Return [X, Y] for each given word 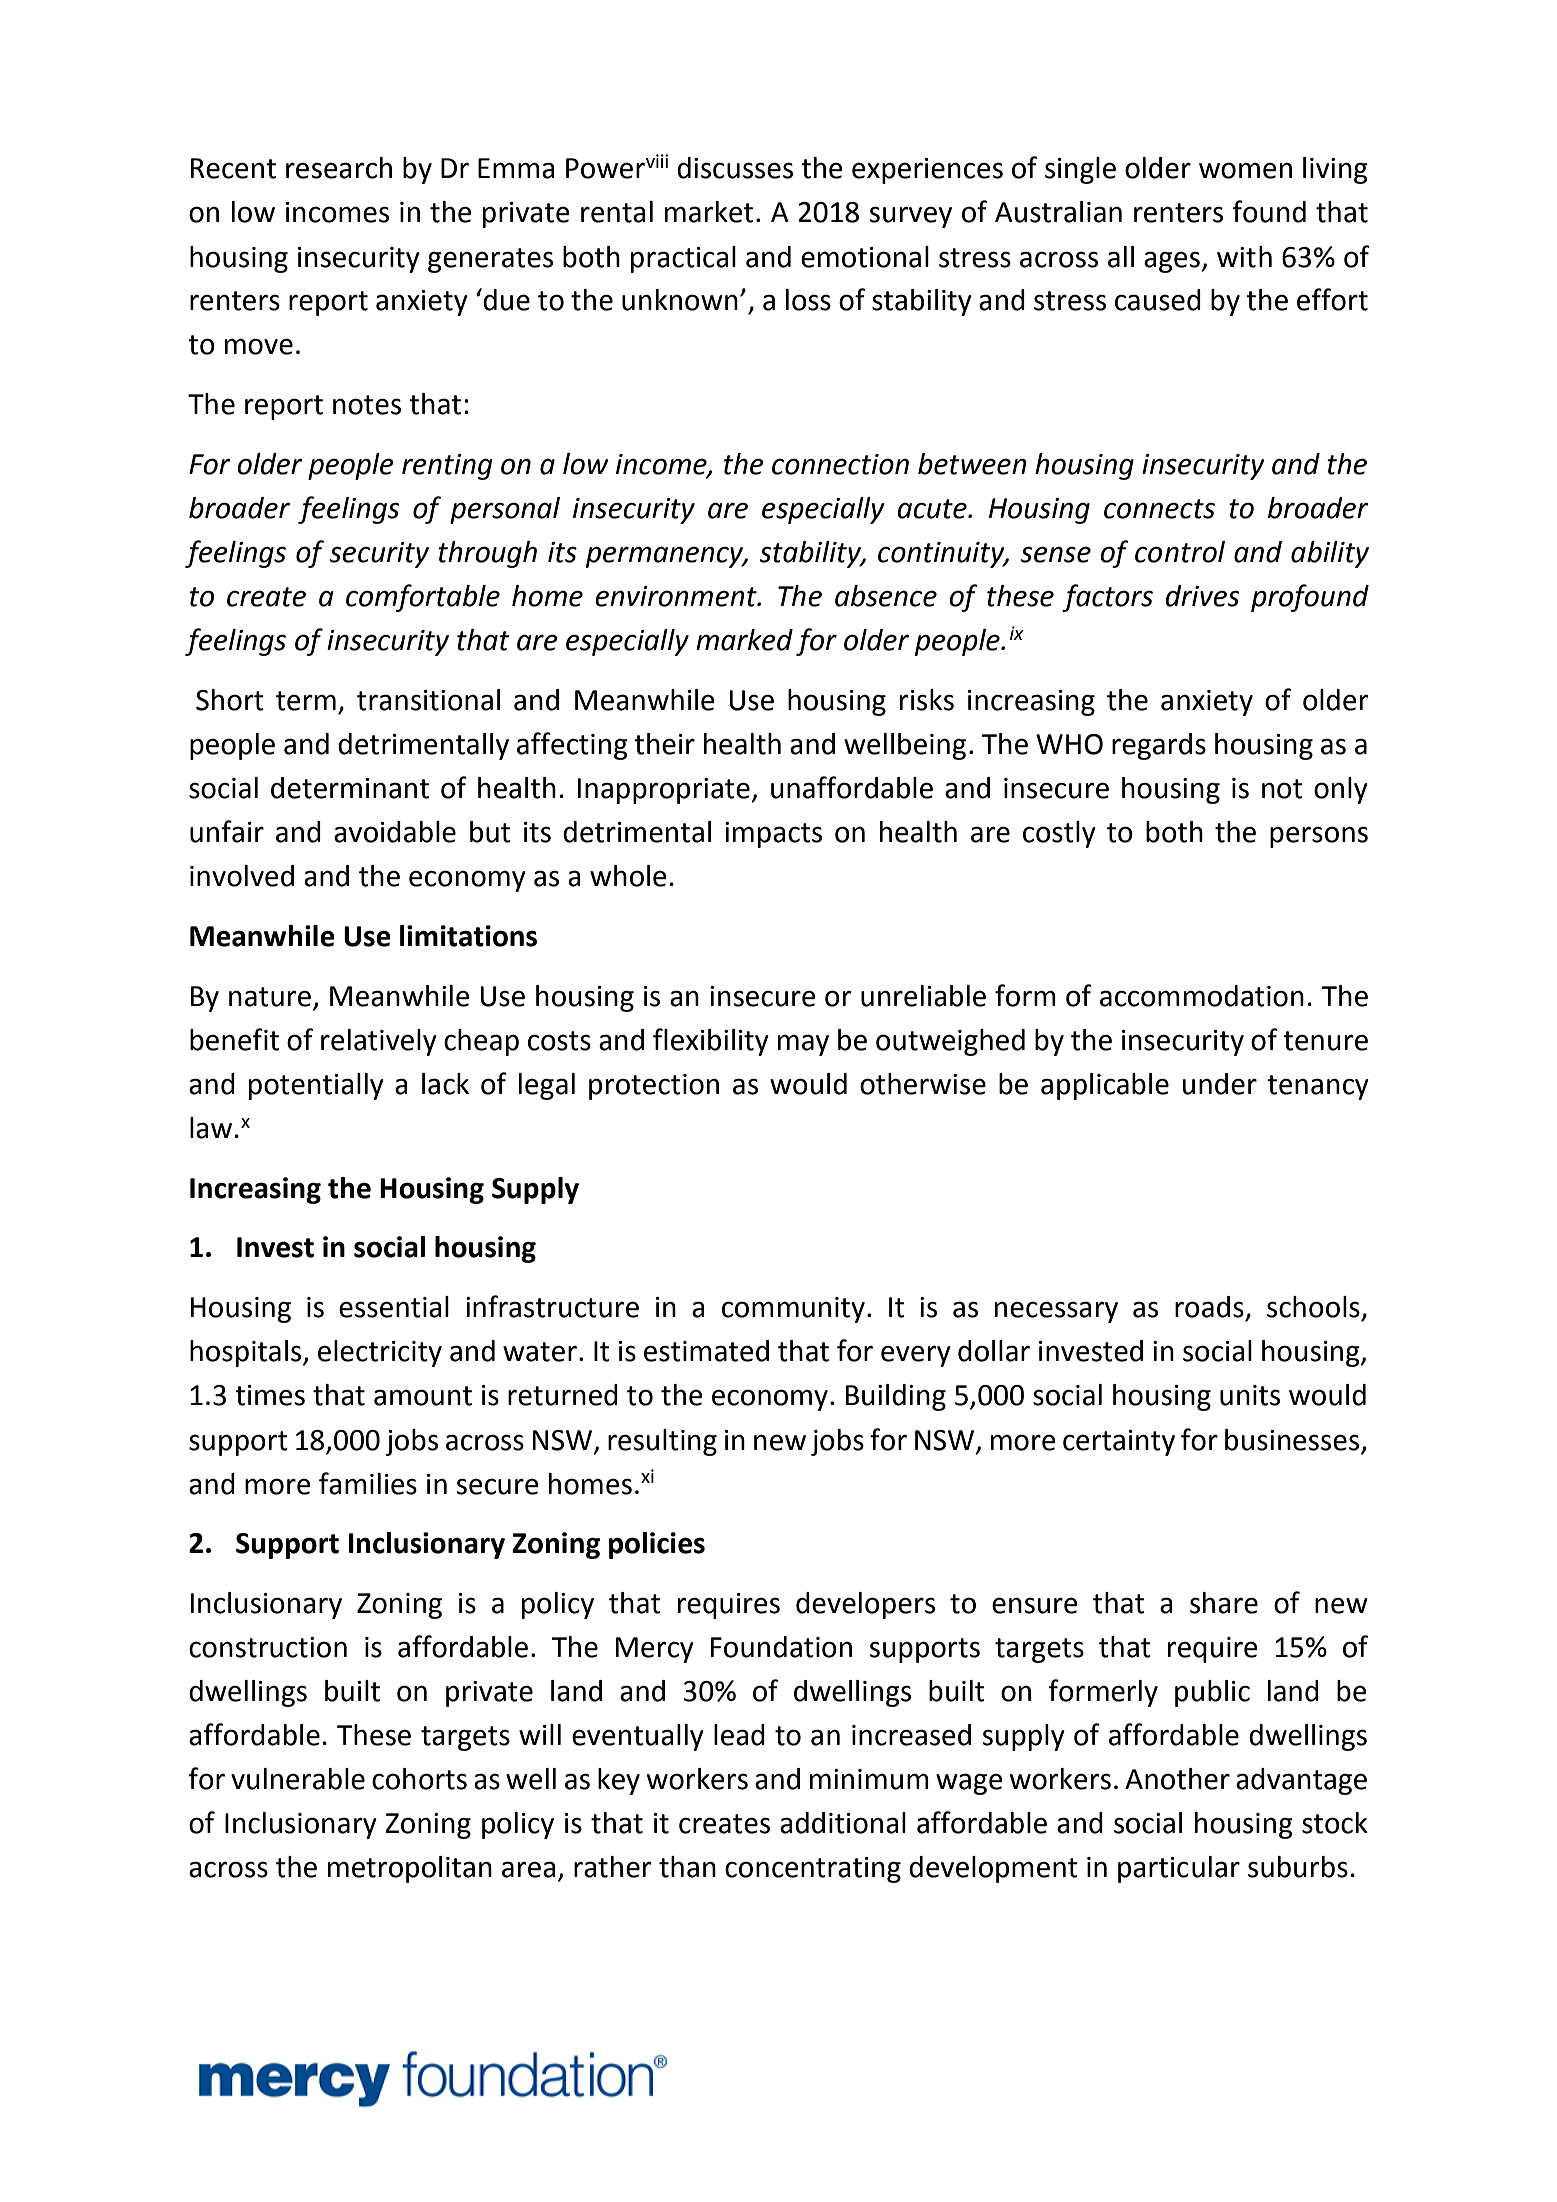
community [793, 1310]
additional [843, 1823]
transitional [428, 700]
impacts [773, 835]
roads [1209, 1307]
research [339, 168]
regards [1159, 746]
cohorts [419, 1779]
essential [394, 1307]
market [709, 212]
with [1244, 257]
